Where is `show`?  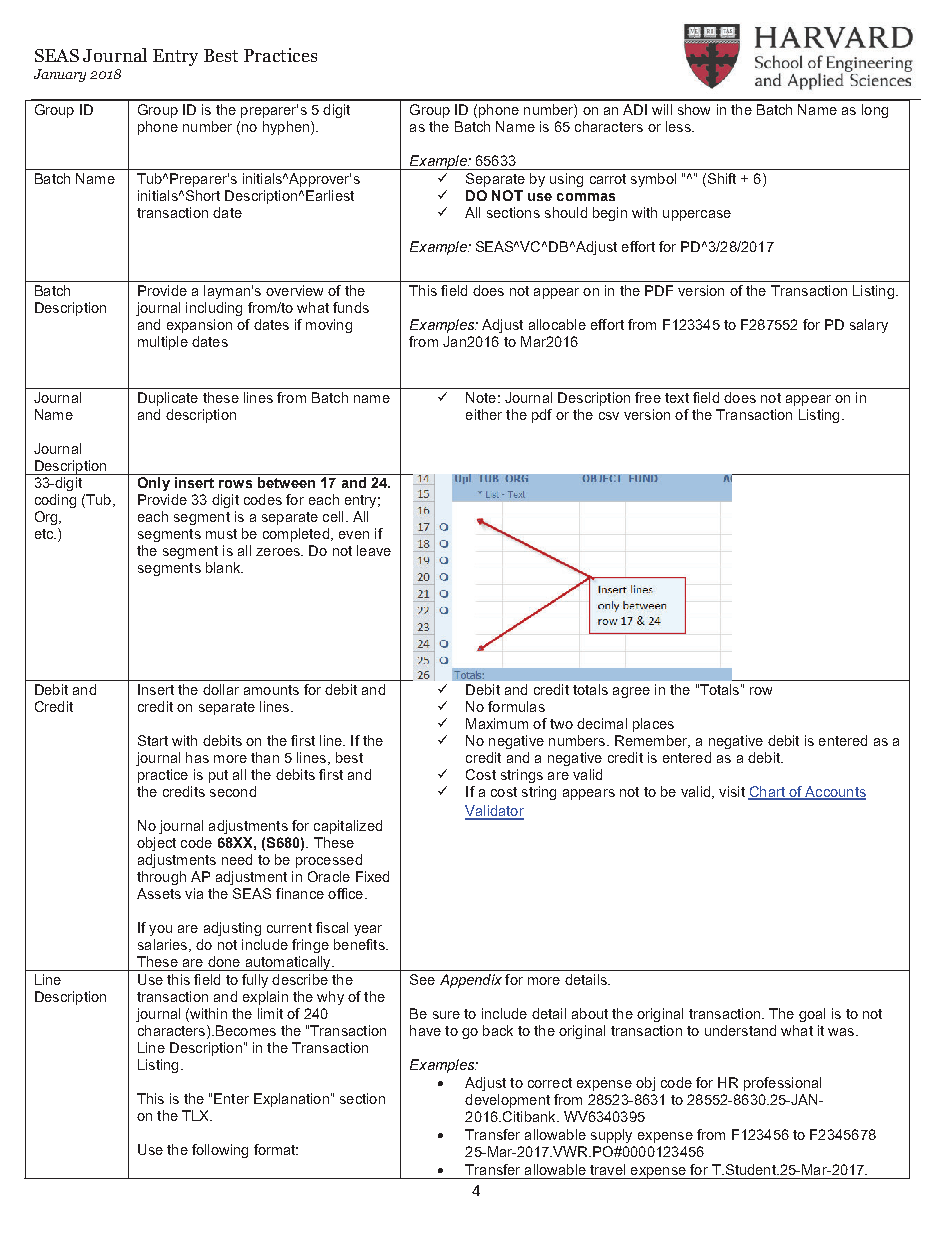
show is located at coordinates (694, 109).
